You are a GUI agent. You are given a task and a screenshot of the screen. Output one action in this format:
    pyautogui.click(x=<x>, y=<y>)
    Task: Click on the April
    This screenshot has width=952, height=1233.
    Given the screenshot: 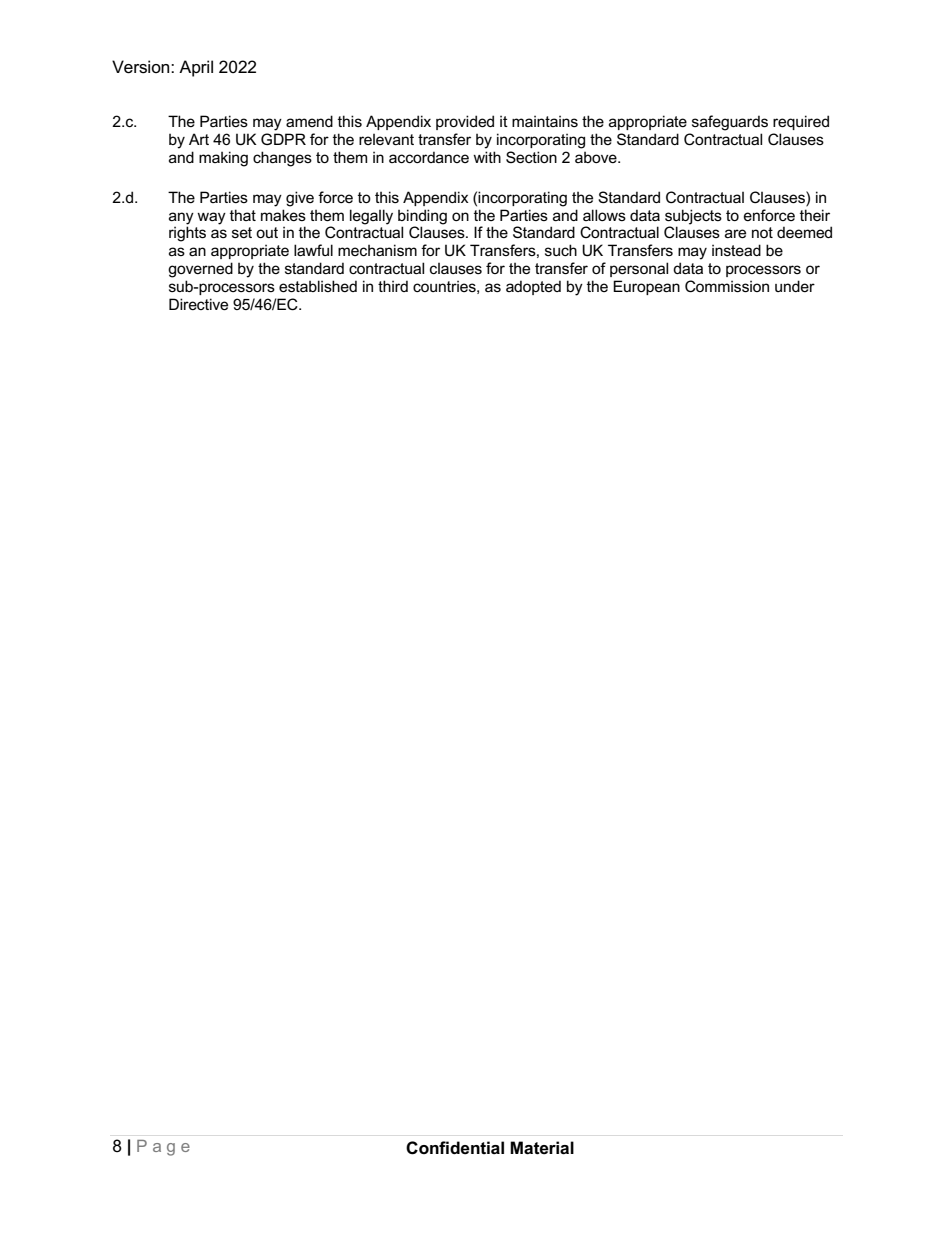 What is the action you would take?
    pyautogui.click(x=196, y=68)
